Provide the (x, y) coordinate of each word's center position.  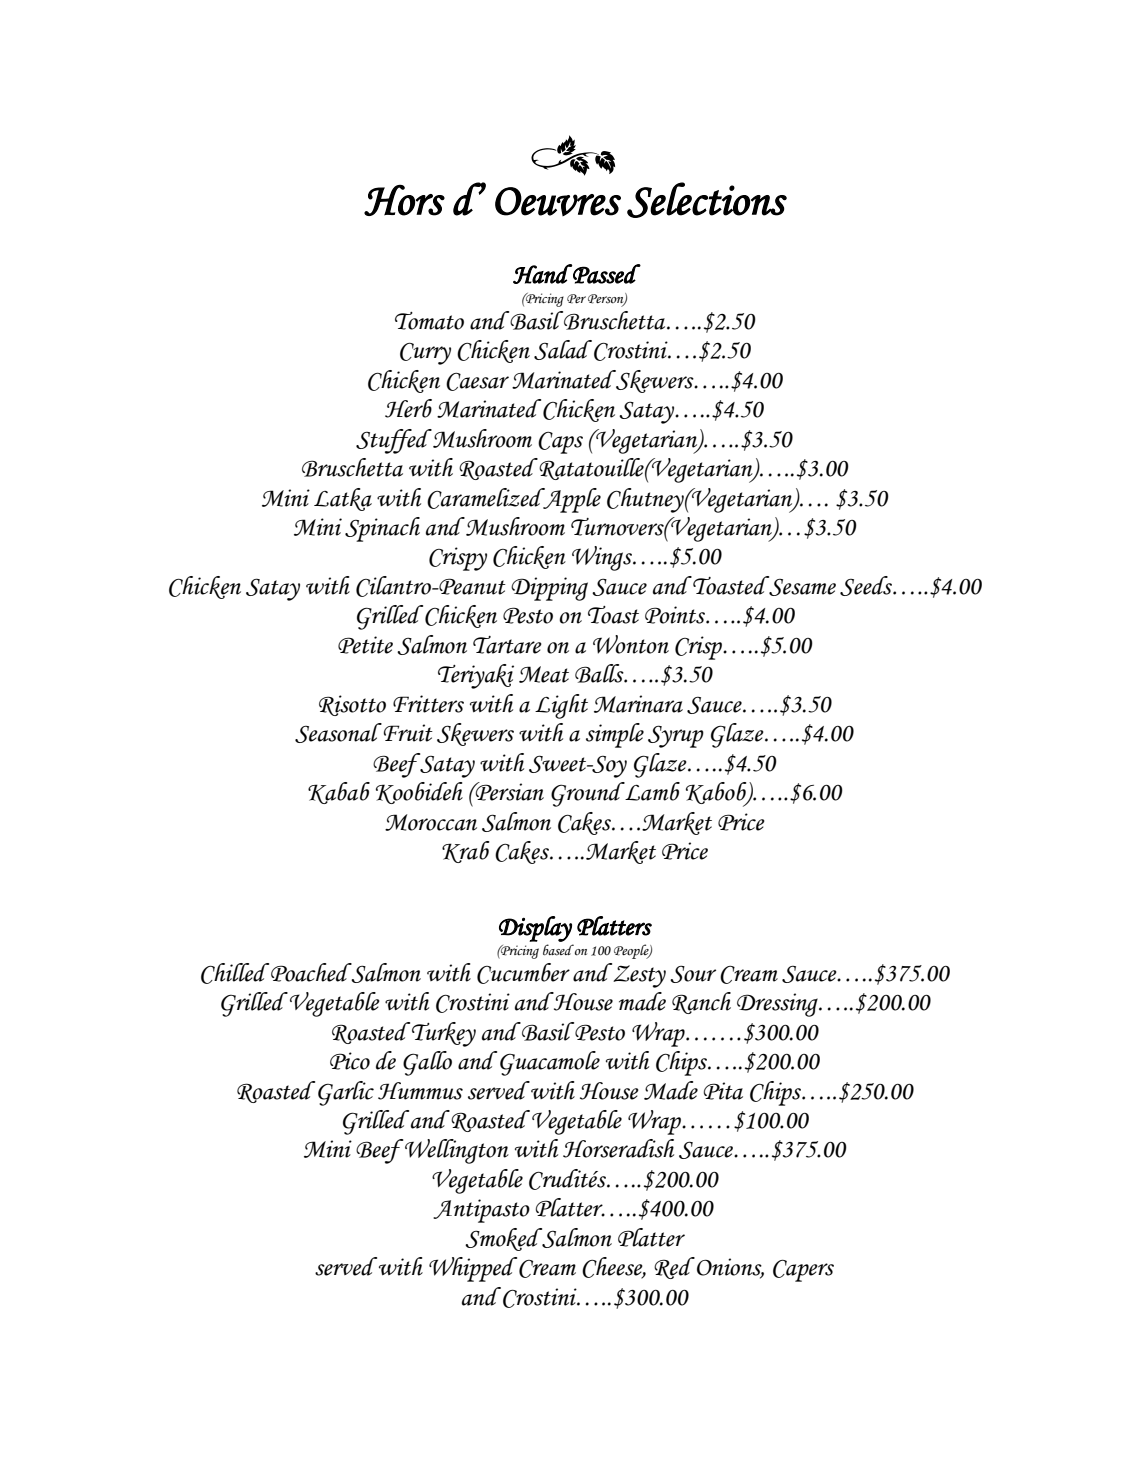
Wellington (457, 1151)
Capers (803, 1271)
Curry (425, 354)
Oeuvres (558, 201)
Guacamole (550, 1063)
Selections (707, 200)
